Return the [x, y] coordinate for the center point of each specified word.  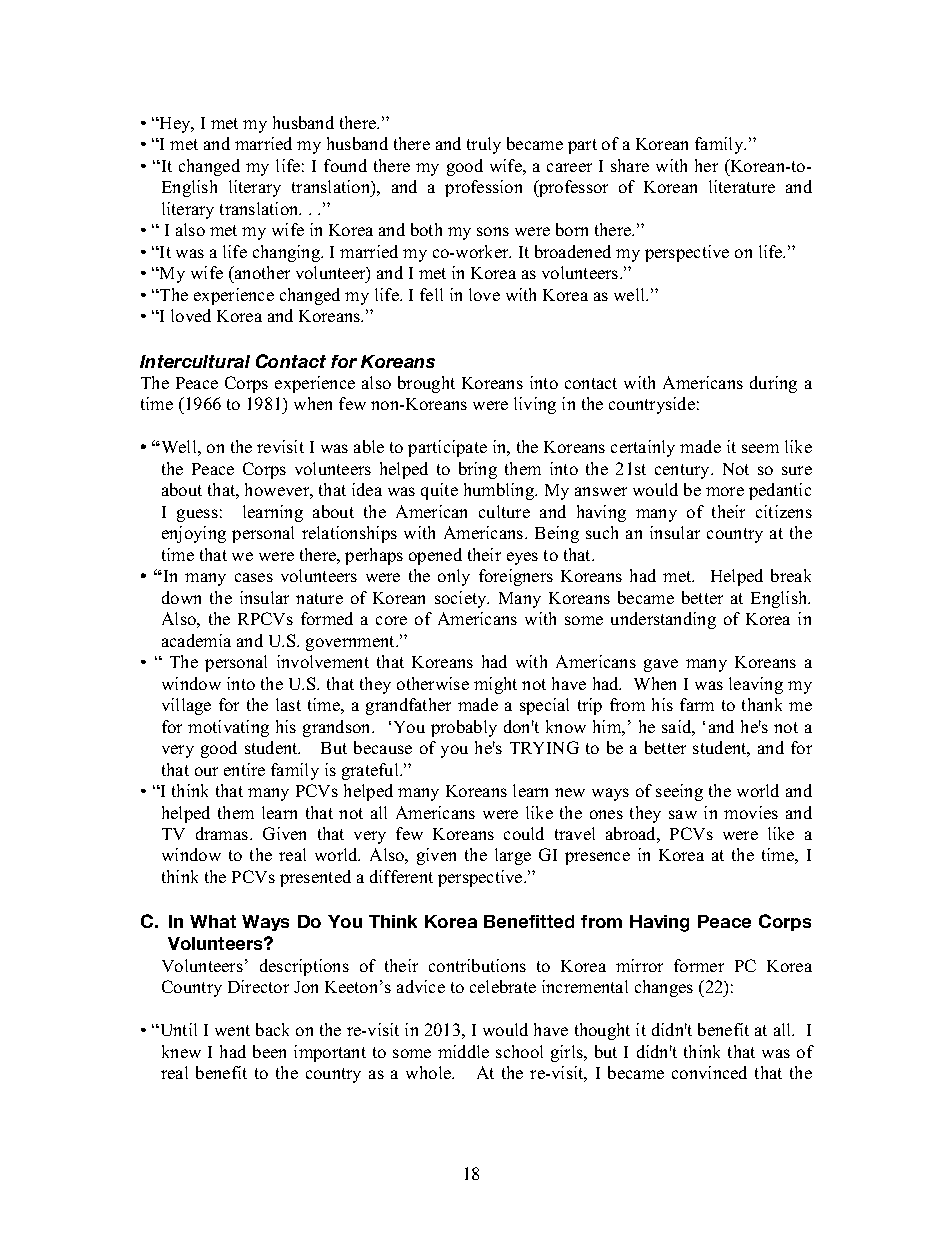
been [269, 1051]
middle [463, 1051]
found [345, 165]
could [524, 833]
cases [254, 577]
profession [483, 188]
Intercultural [195, 361]
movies [751, 812]
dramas [223, 833]
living [535, 405]
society [462, 599]
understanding [663, 620]
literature [742, 186]
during [773, 384]
